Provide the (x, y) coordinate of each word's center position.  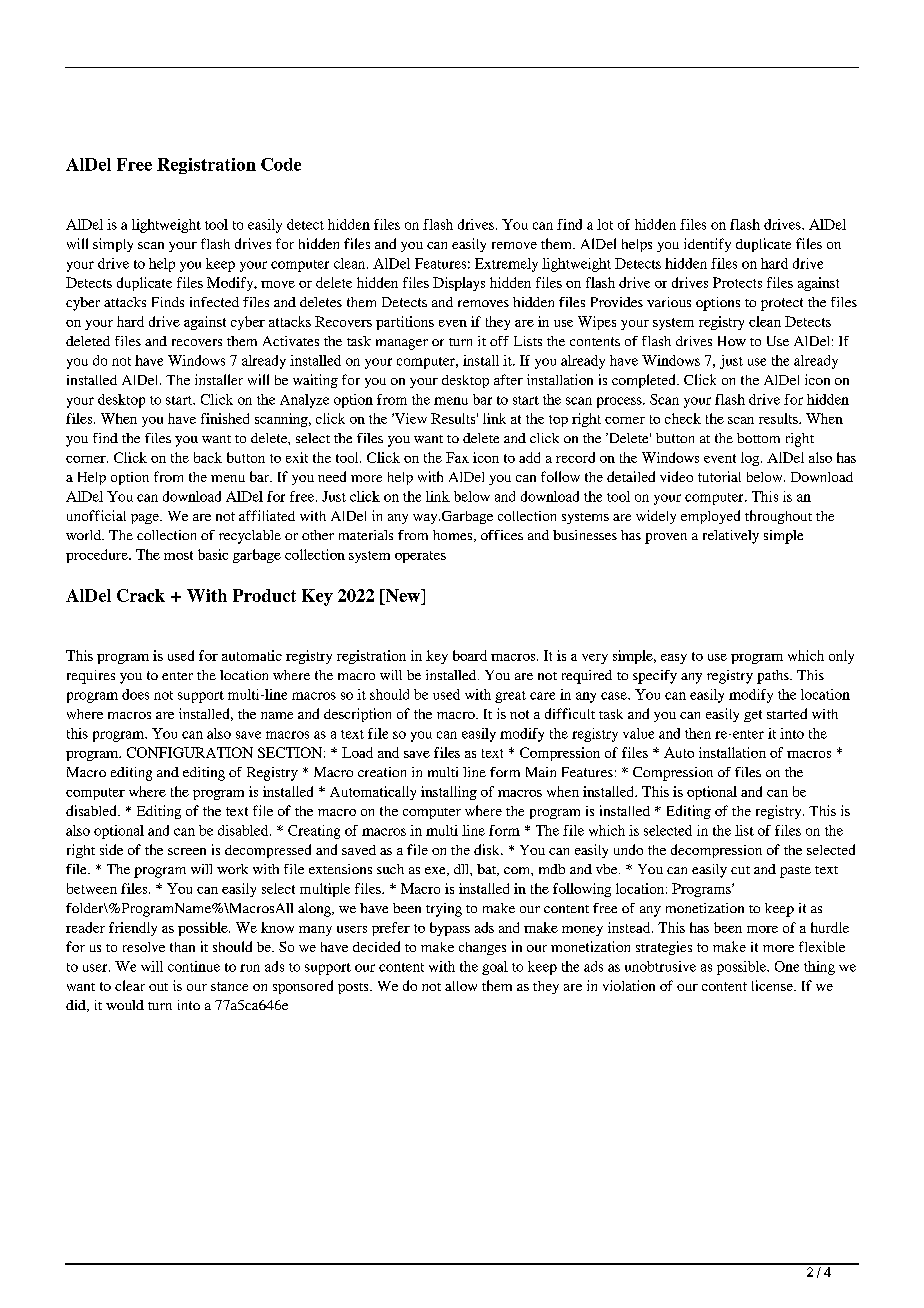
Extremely (506, 265)
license (773, 985)
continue (194, 966)
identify (707, 245)
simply (113, 245)
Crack (141, 595)
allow (461, 986)
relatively (731, 537)
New (403, 595)
